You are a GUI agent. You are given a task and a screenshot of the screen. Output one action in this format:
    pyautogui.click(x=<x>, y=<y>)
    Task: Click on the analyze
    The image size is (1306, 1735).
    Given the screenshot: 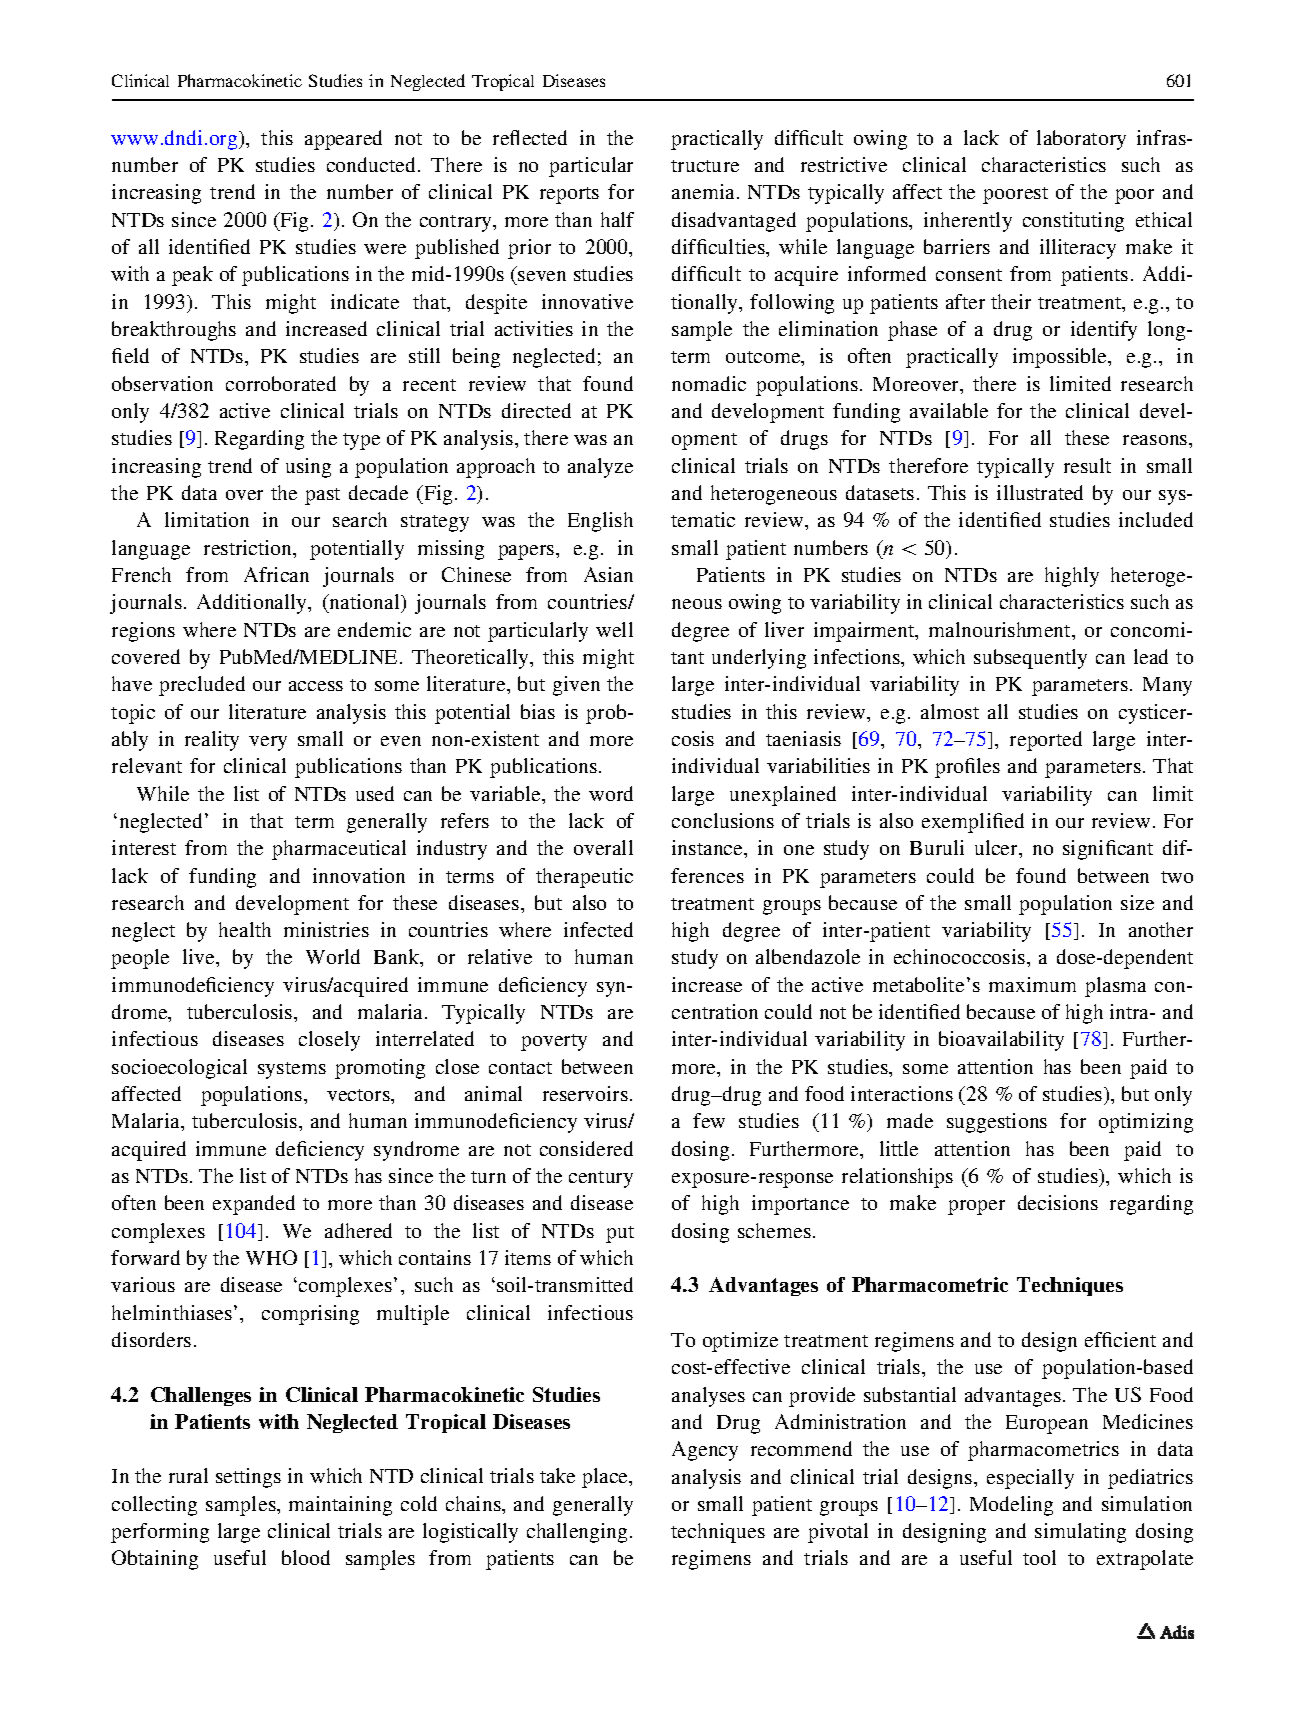 What is the action you would take?
    pyautogui.click(x=600, y=468)
